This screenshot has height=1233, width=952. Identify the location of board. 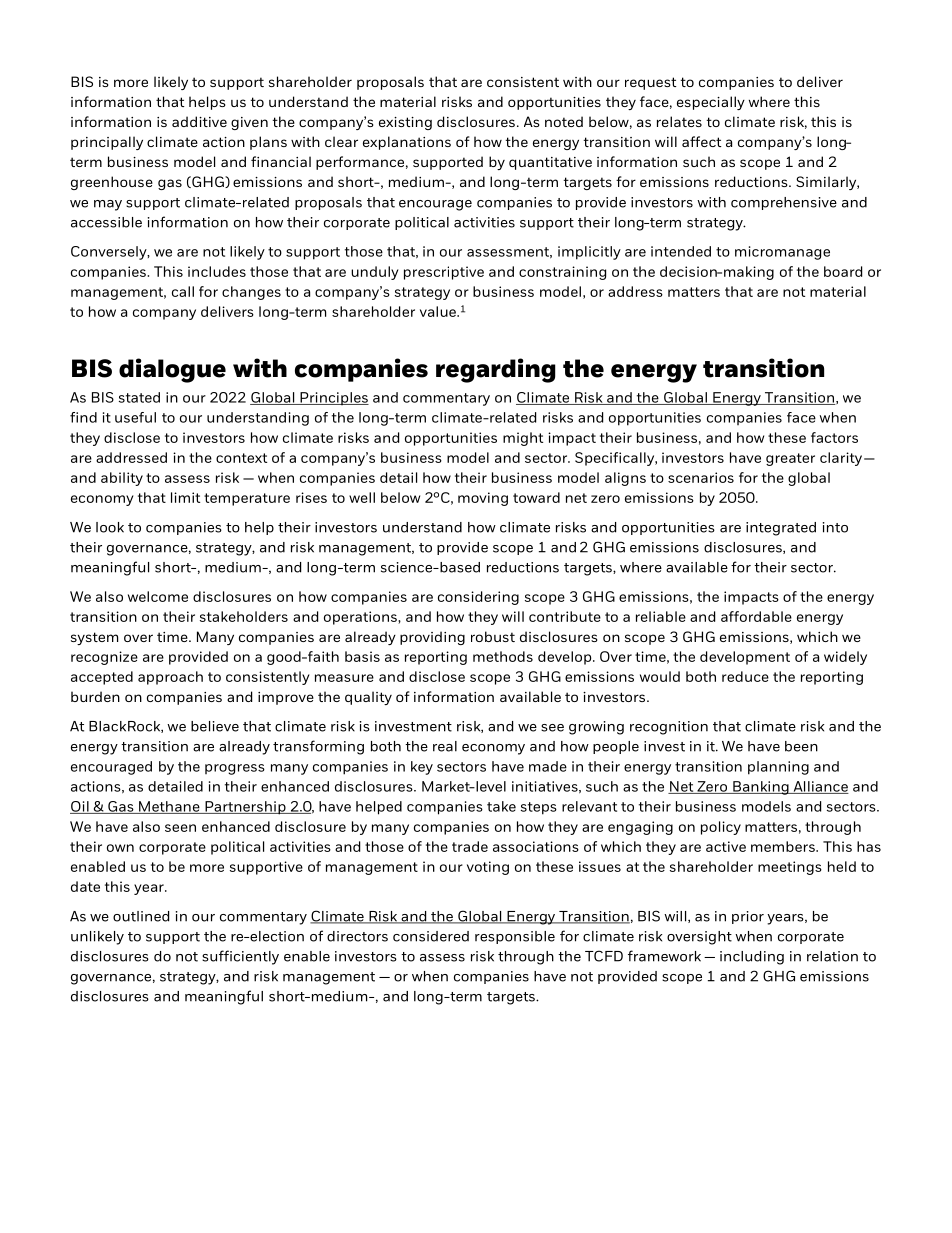
(843, 271).
